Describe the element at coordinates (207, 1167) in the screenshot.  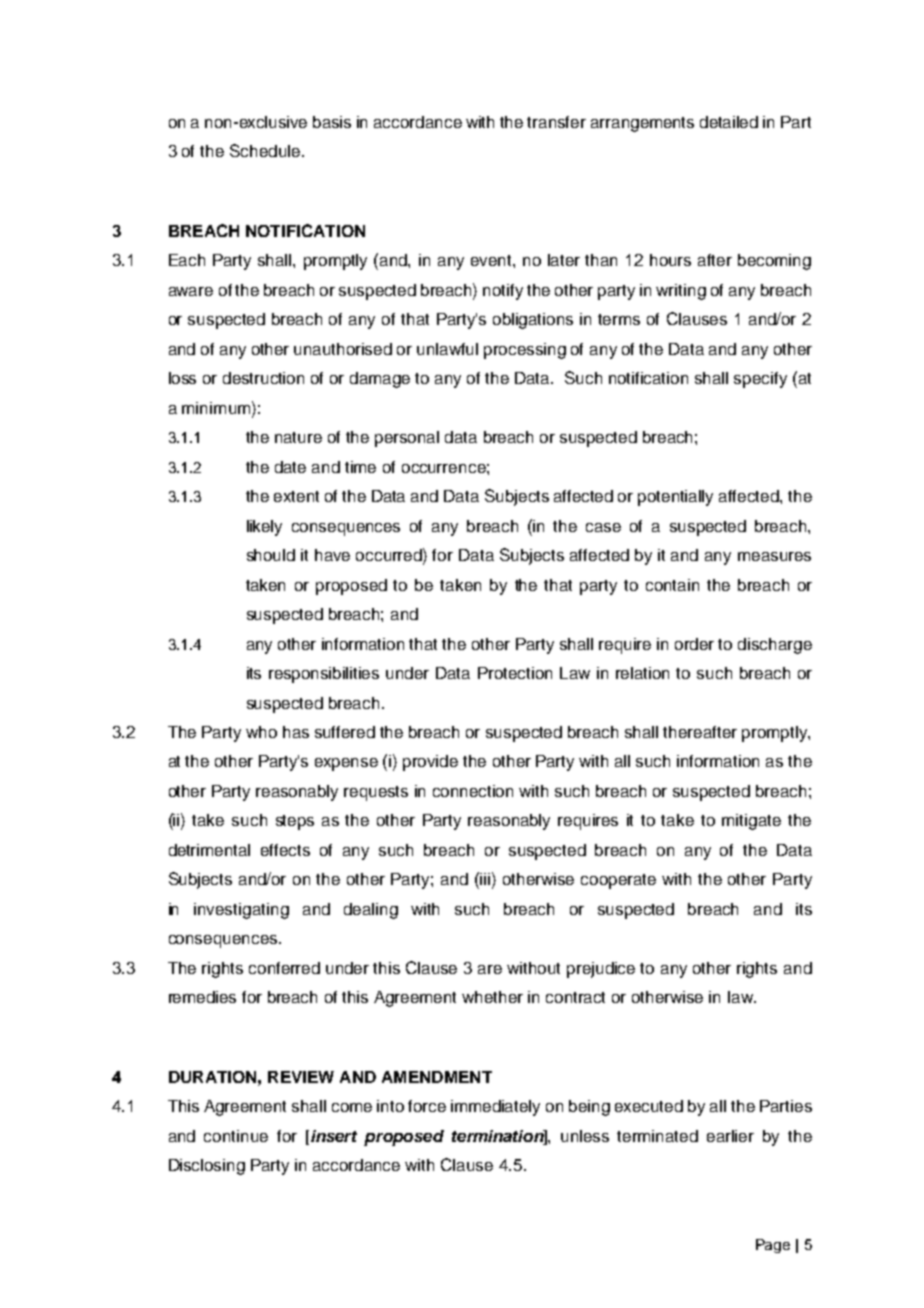
I see `Disclosing` at that location.
